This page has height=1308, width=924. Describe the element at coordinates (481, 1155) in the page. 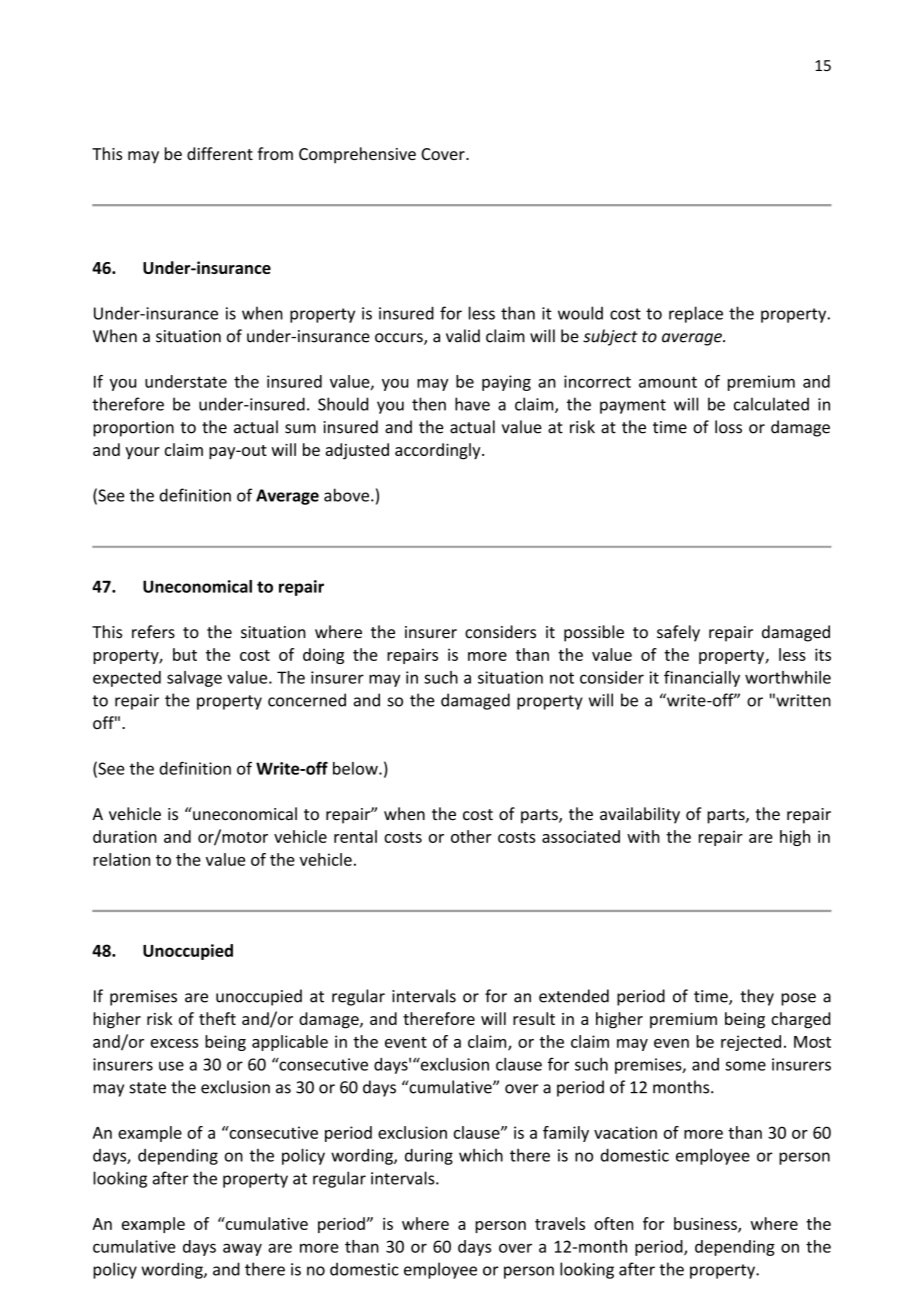

I see `which` at that location.
